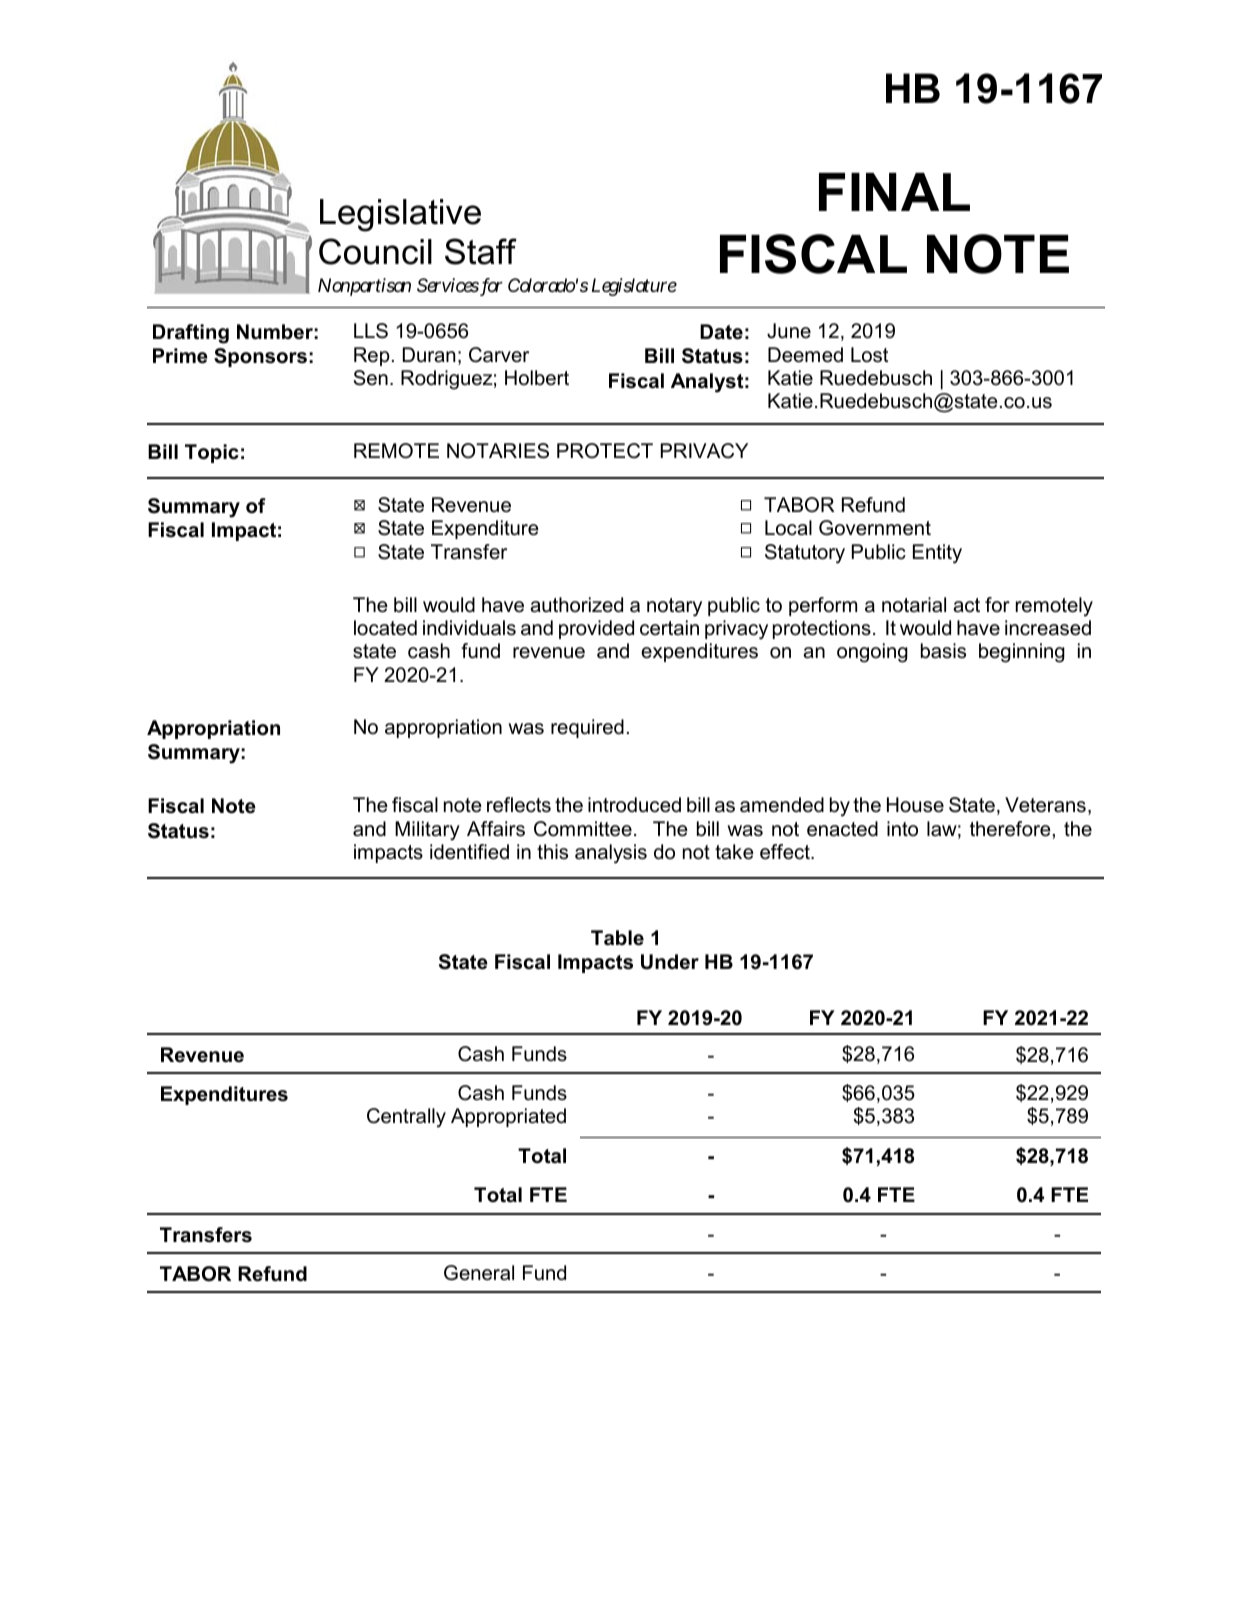 This screenshot has width=1252, height=1621. Describe the element at coordinates (902, 828) in the screenshot. I see `into` at that location.
